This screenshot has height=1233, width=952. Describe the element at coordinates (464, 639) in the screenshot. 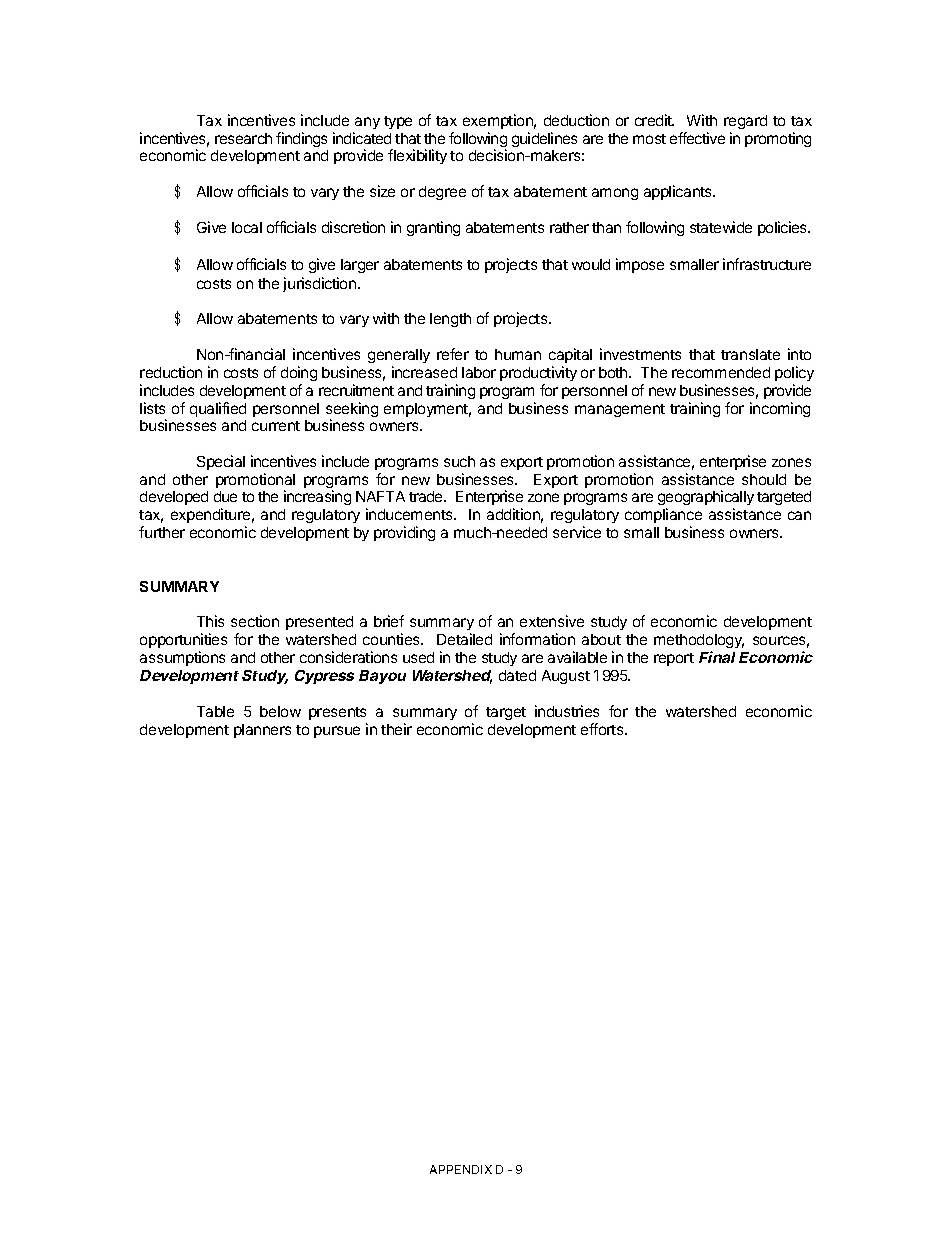

I see `Detailed` at that location.
